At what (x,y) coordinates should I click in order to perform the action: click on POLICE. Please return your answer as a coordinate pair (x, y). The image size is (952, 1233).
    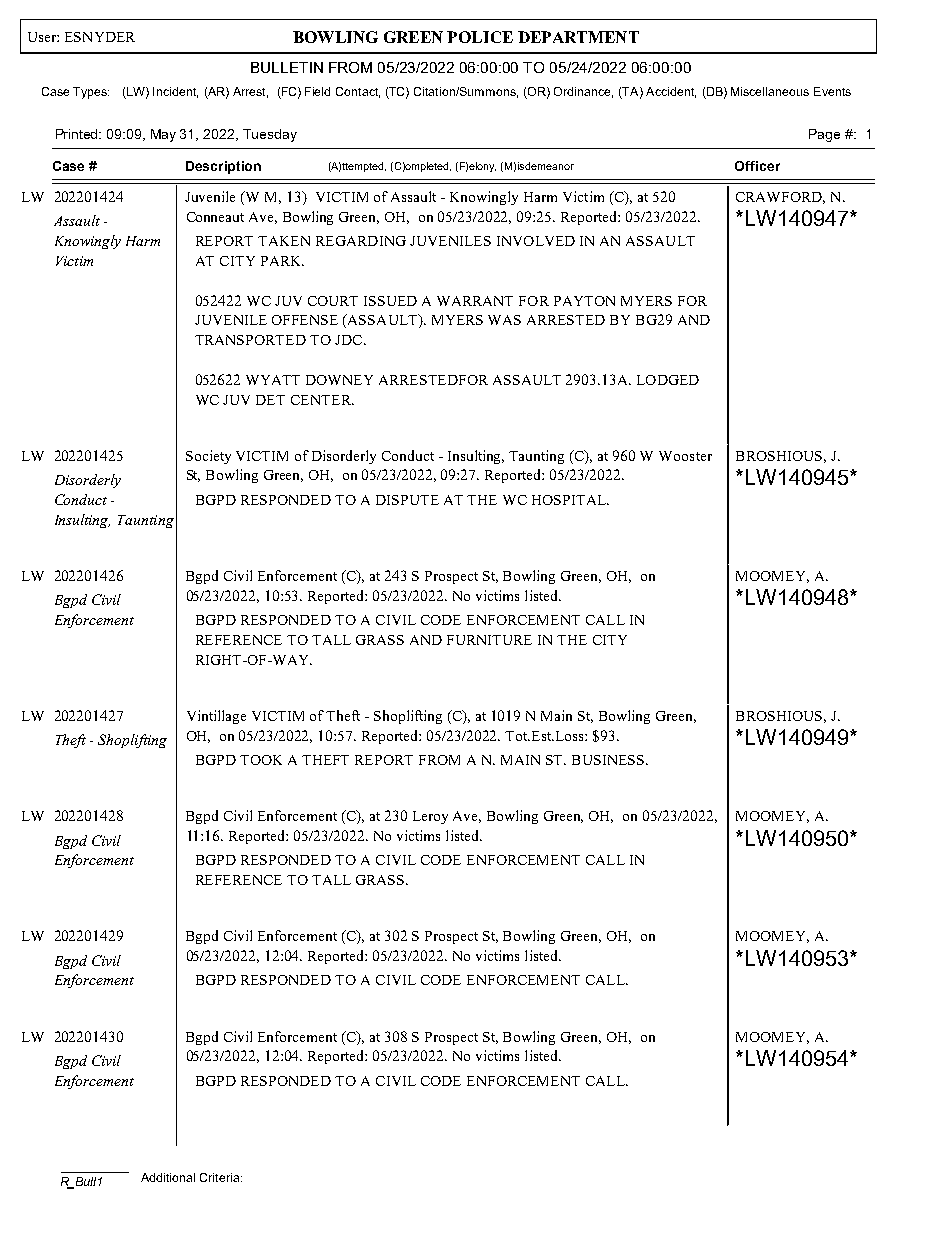
    Looking at the image, I should click on (480, 37).
